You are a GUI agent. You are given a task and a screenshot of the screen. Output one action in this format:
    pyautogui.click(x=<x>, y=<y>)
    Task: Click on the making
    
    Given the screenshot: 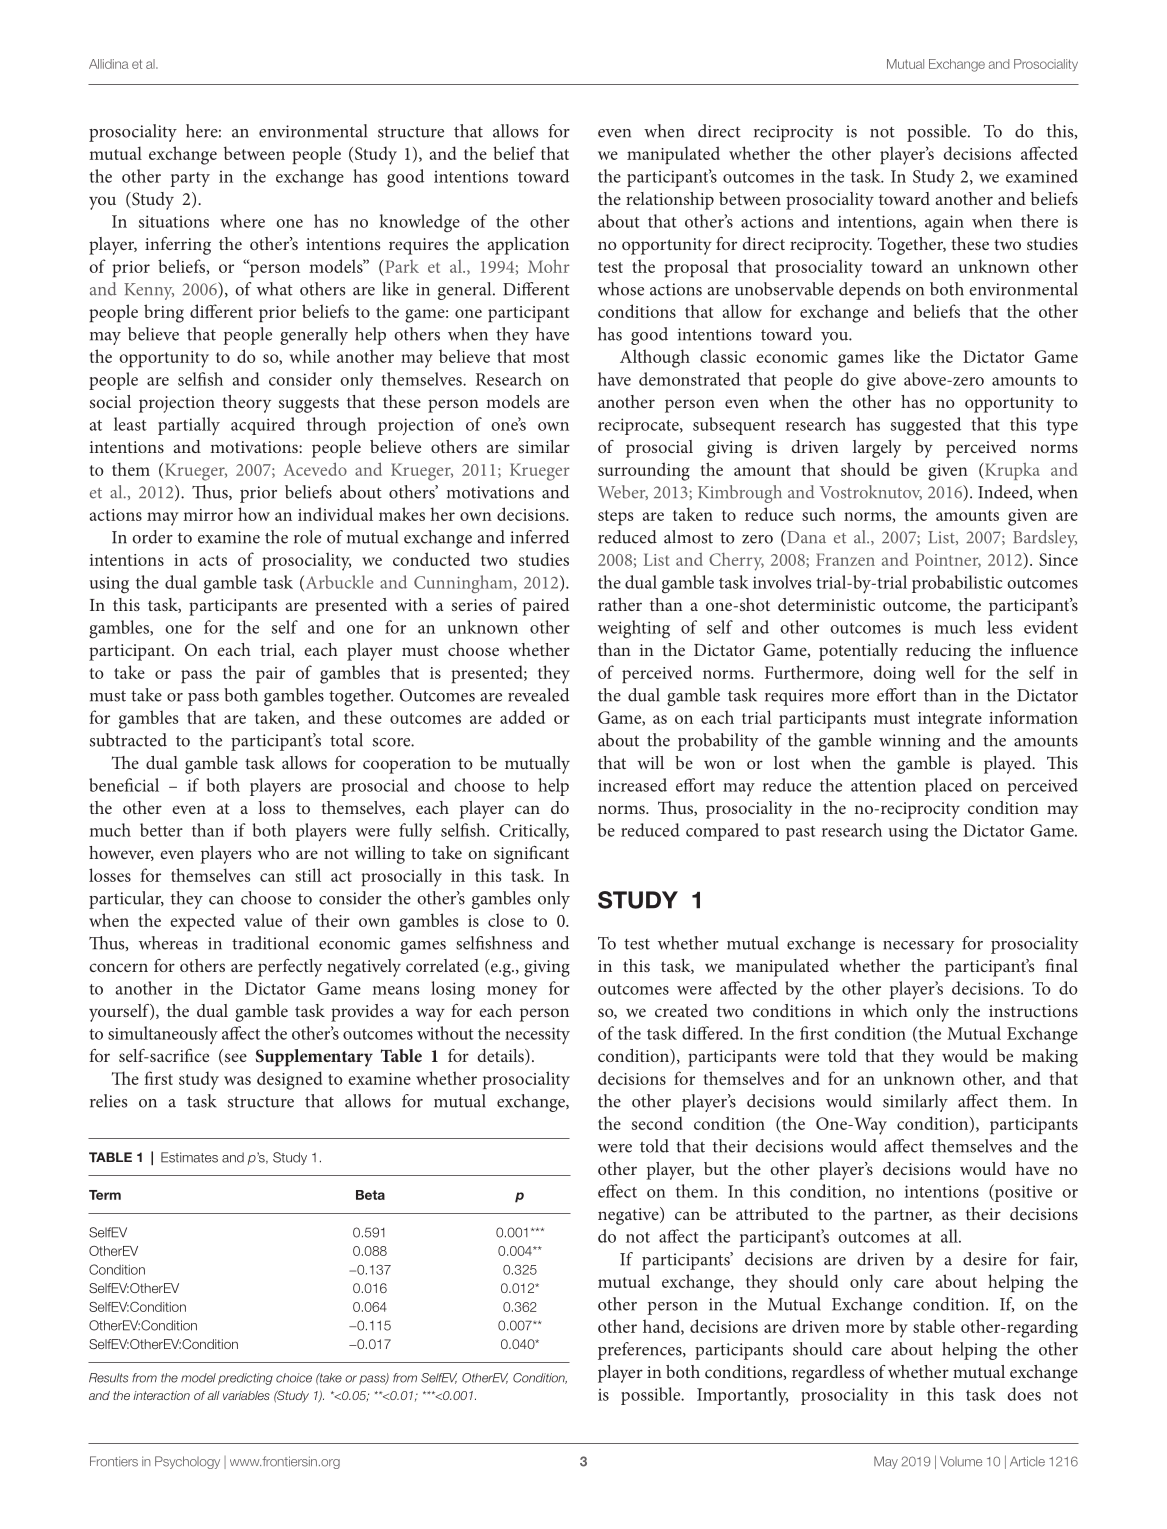 What is the action you would take?
    pyautogui.click(x=1050, y=1058)
